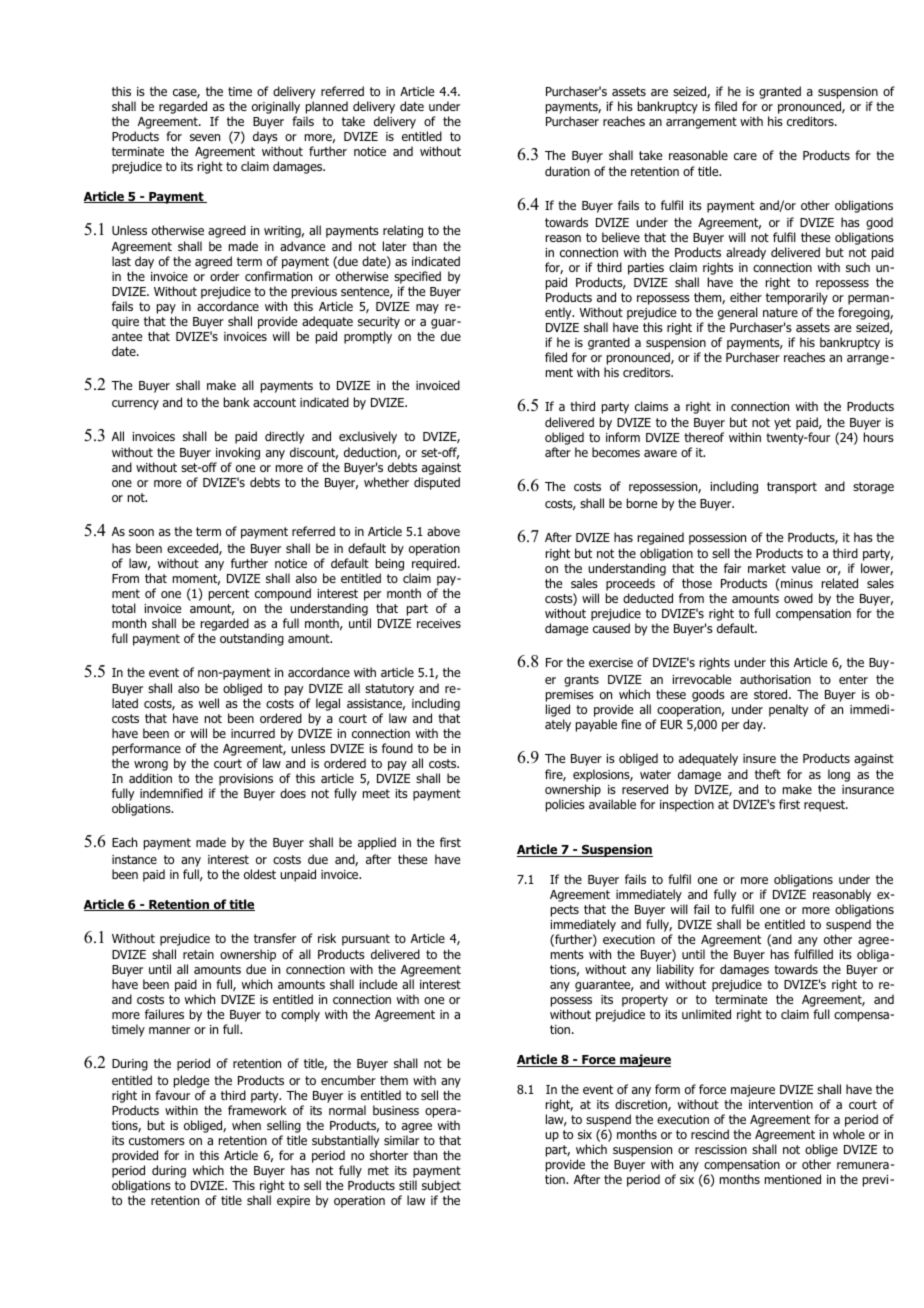 The height and width of the page is (1308, 924). I want to click on seven, so click(205, 137).
